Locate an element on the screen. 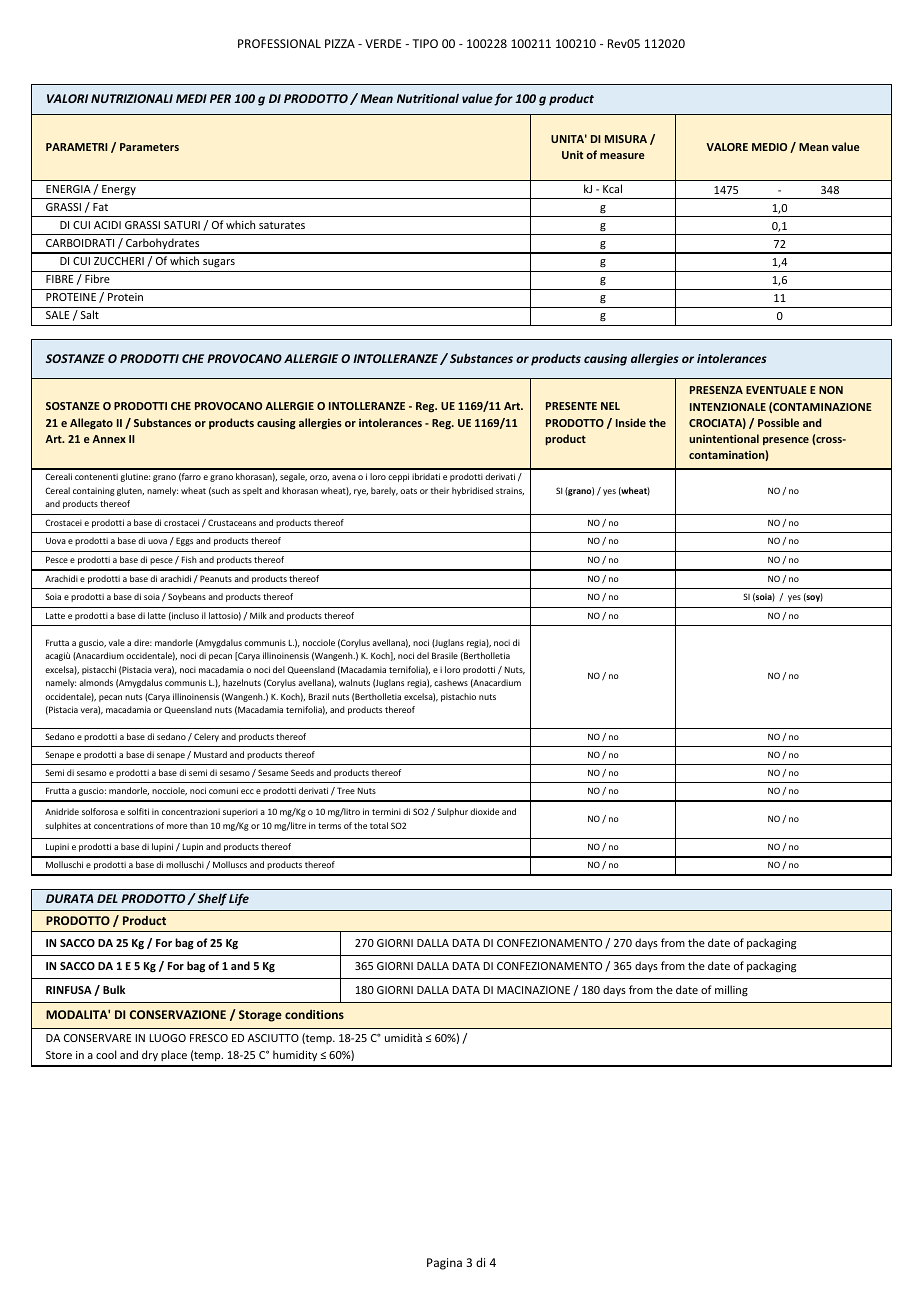 The width and height of the screenshot is (924, 1308). VALORE is located at coordinates (727, 147).
